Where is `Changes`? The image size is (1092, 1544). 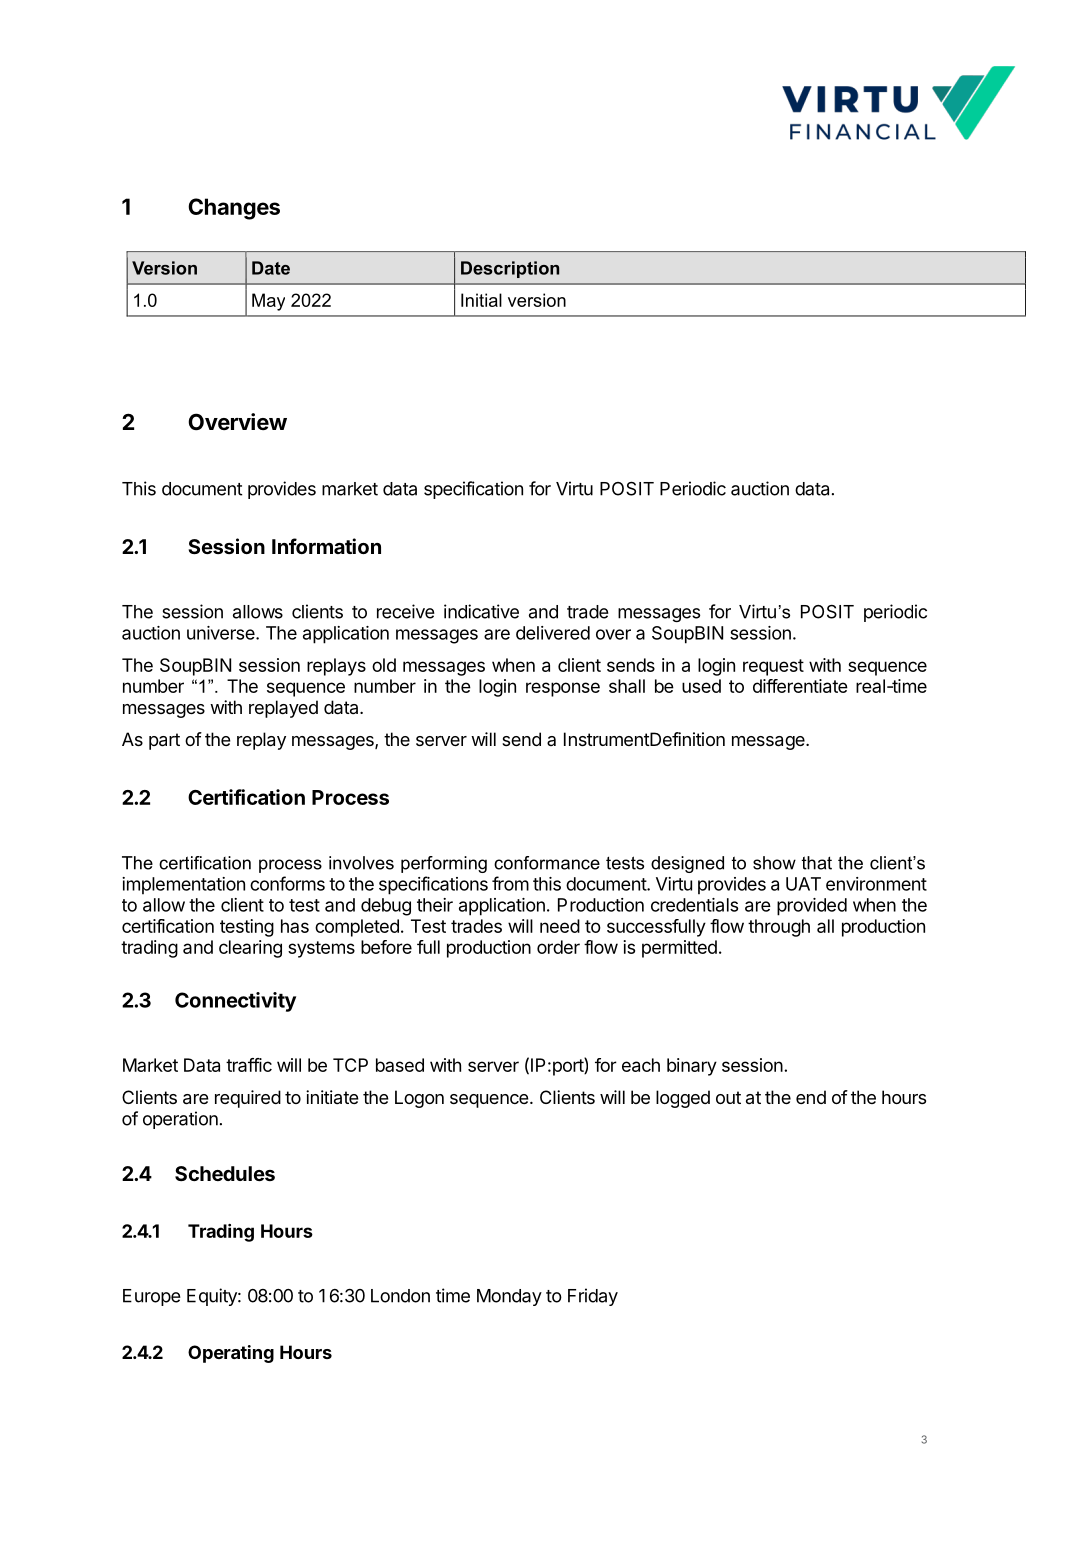
Changes is located at coordinates (234, 209).
